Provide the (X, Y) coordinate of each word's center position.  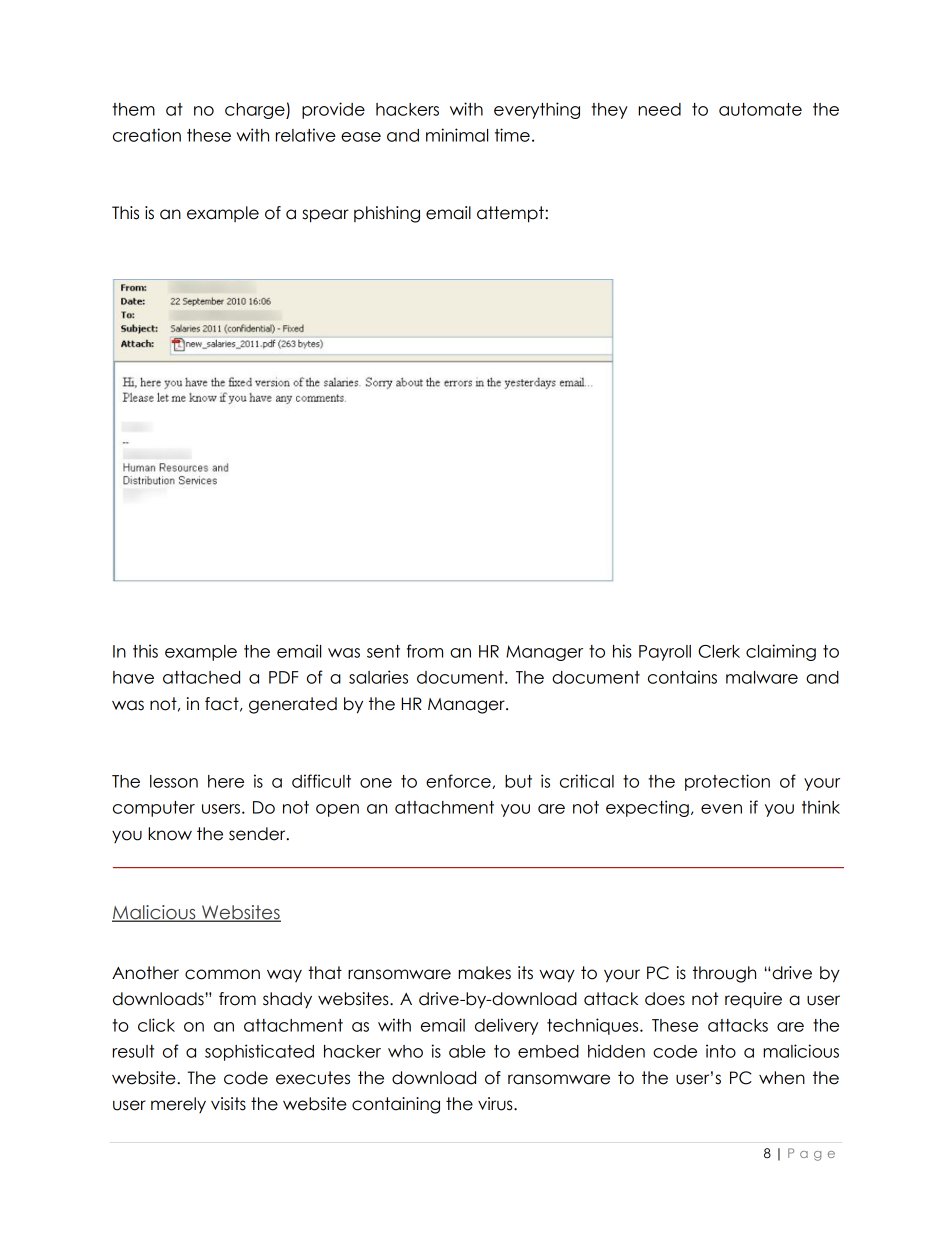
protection (727, 782)
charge (256, 111)
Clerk (719, 651)
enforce (459, 781)
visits (228, 1104)
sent (383, 651)
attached (201, 677)
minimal (457, 135)
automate (760, 109)
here (226, 781)
